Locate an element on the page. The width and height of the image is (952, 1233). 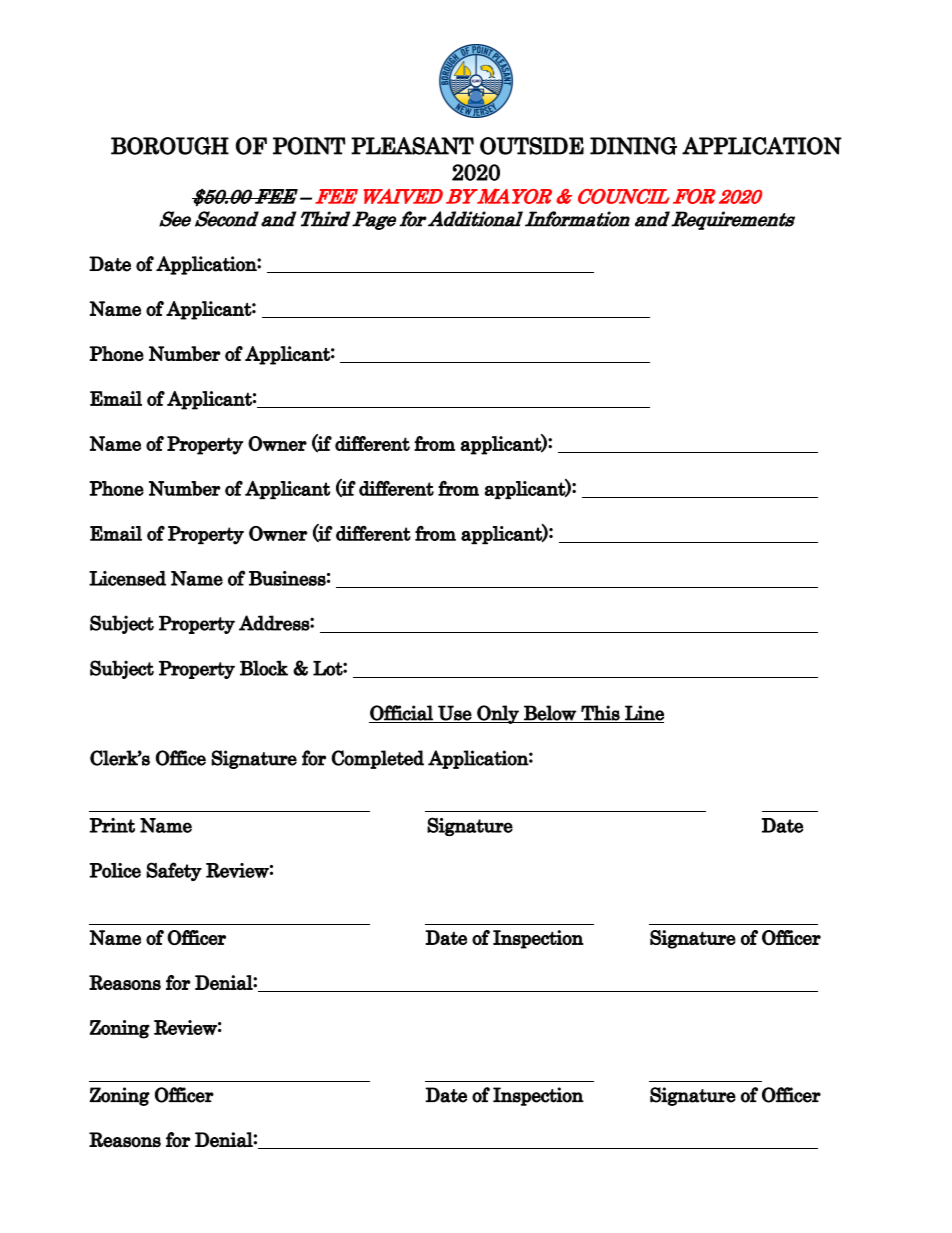
This is located at coordinates (600, 713).
